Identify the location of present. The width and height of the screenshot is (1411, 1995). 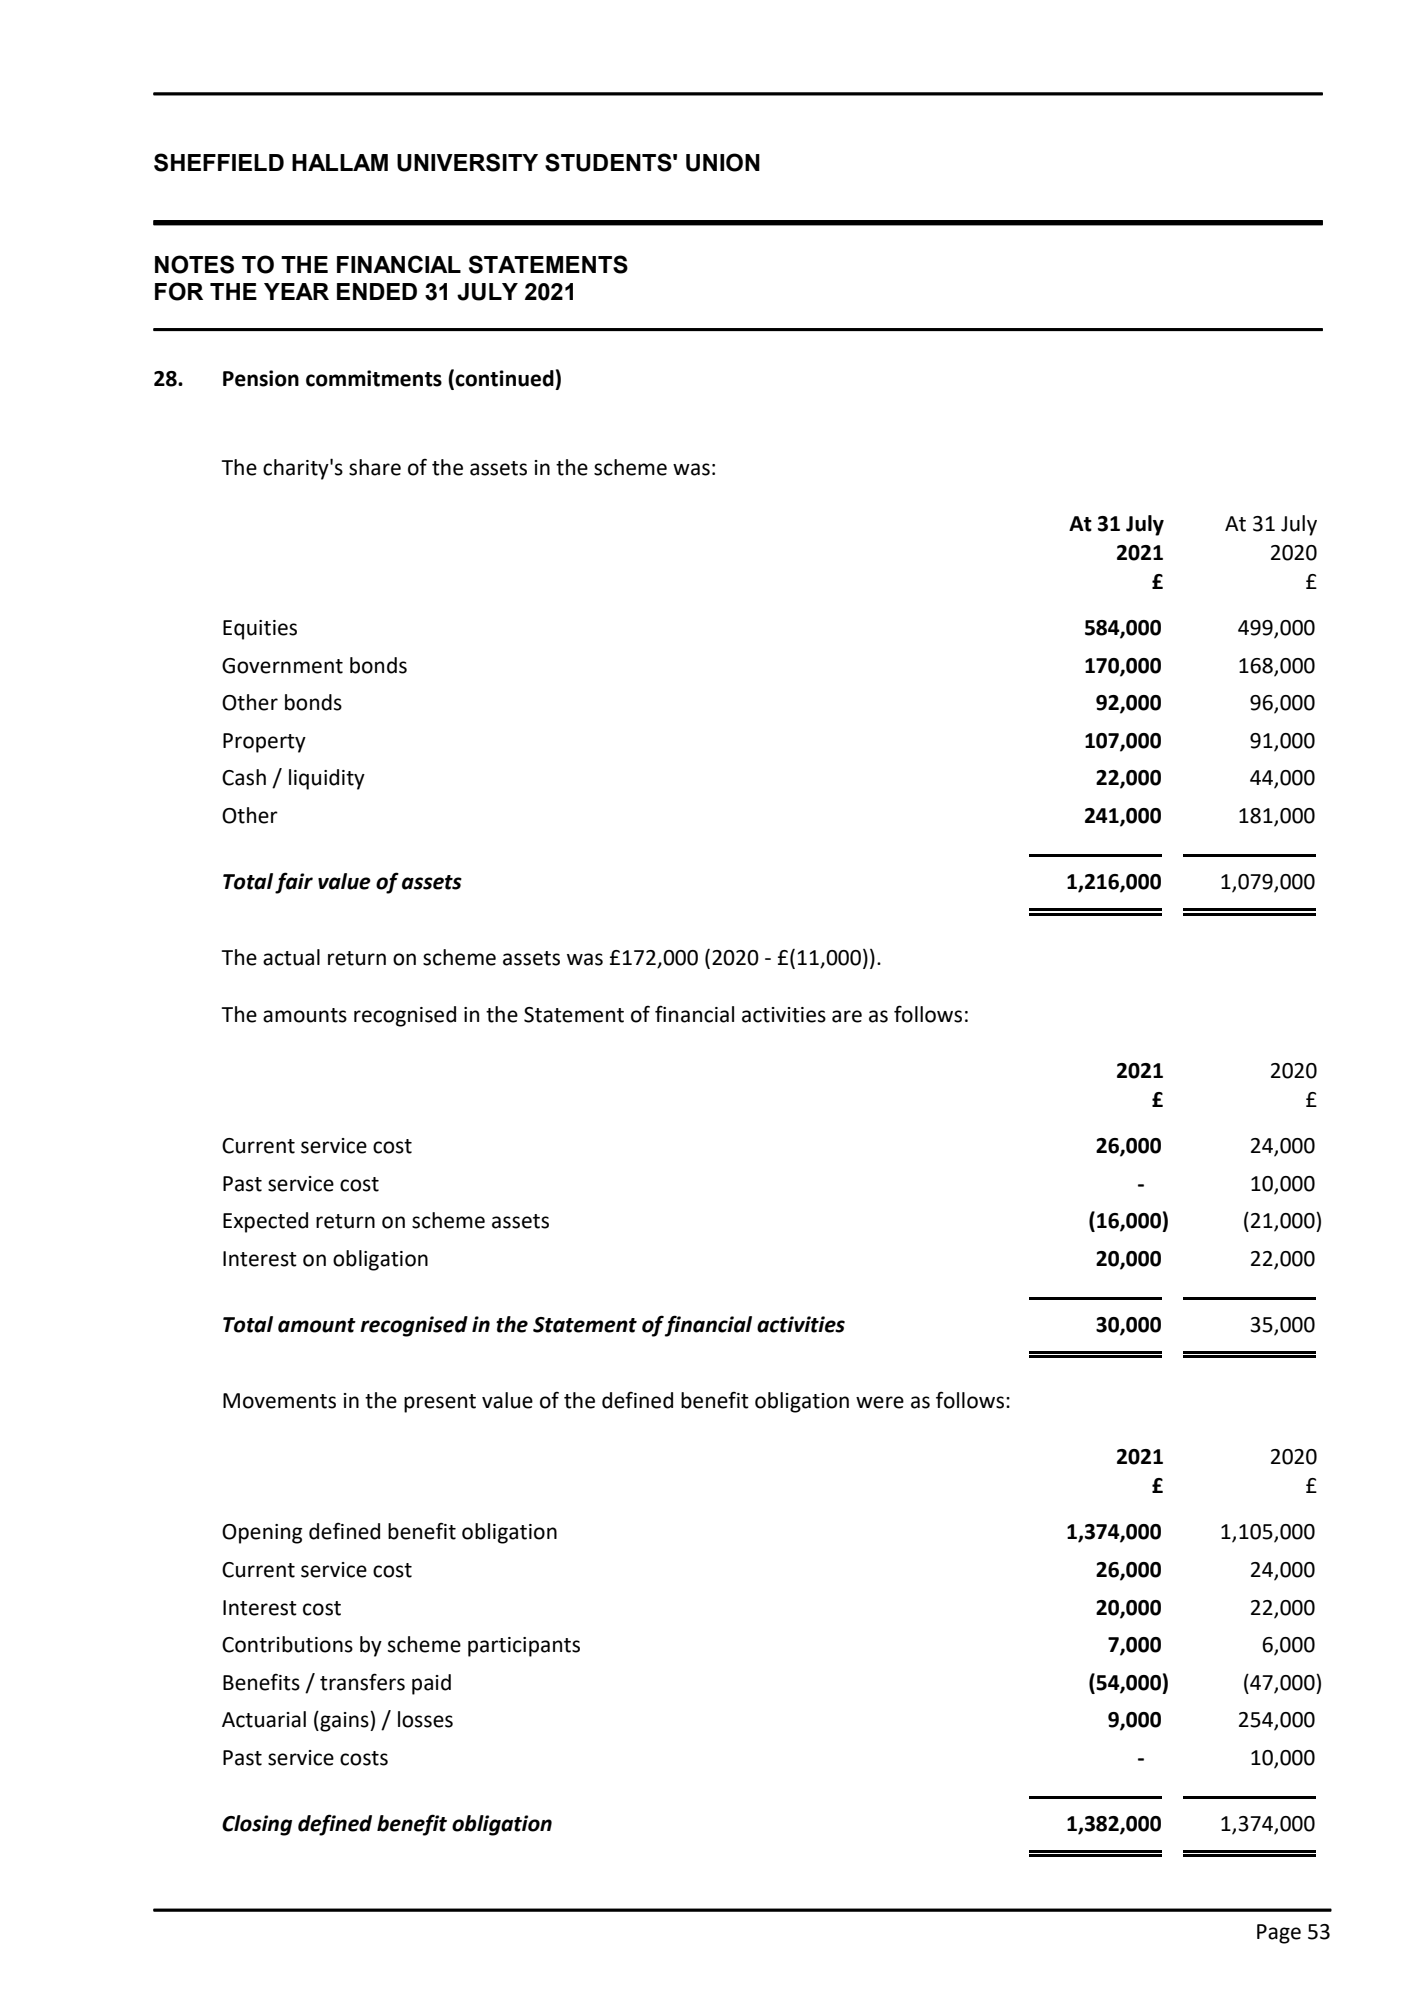
(440, 1403).
